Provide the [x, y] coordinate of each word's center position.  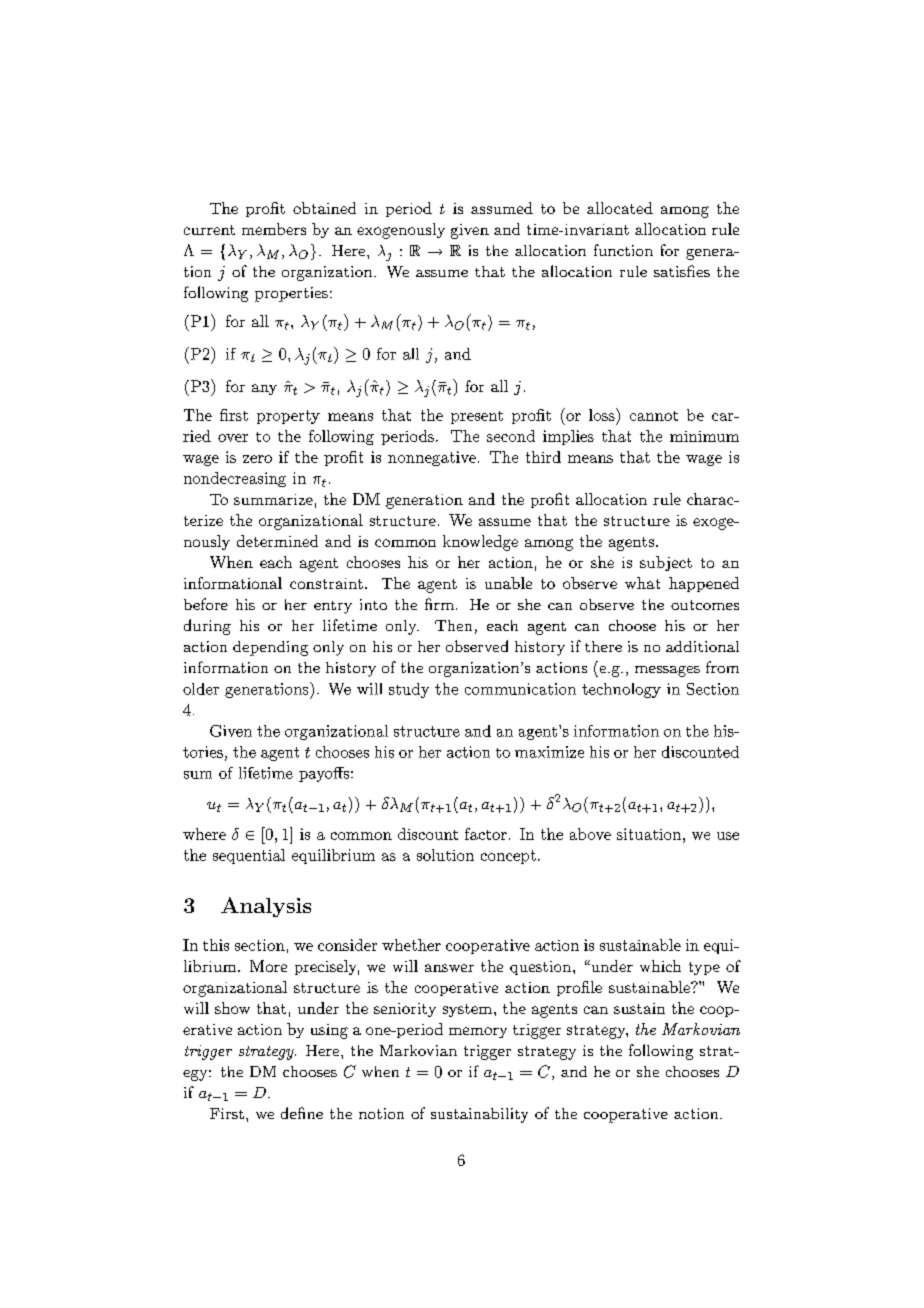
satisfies [682, 271]
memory [478, 1032]
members [274, 229]
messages [667, 671]
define [302, 1113]
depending [270, 648]
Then [453, 625]
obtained [324, 208]
